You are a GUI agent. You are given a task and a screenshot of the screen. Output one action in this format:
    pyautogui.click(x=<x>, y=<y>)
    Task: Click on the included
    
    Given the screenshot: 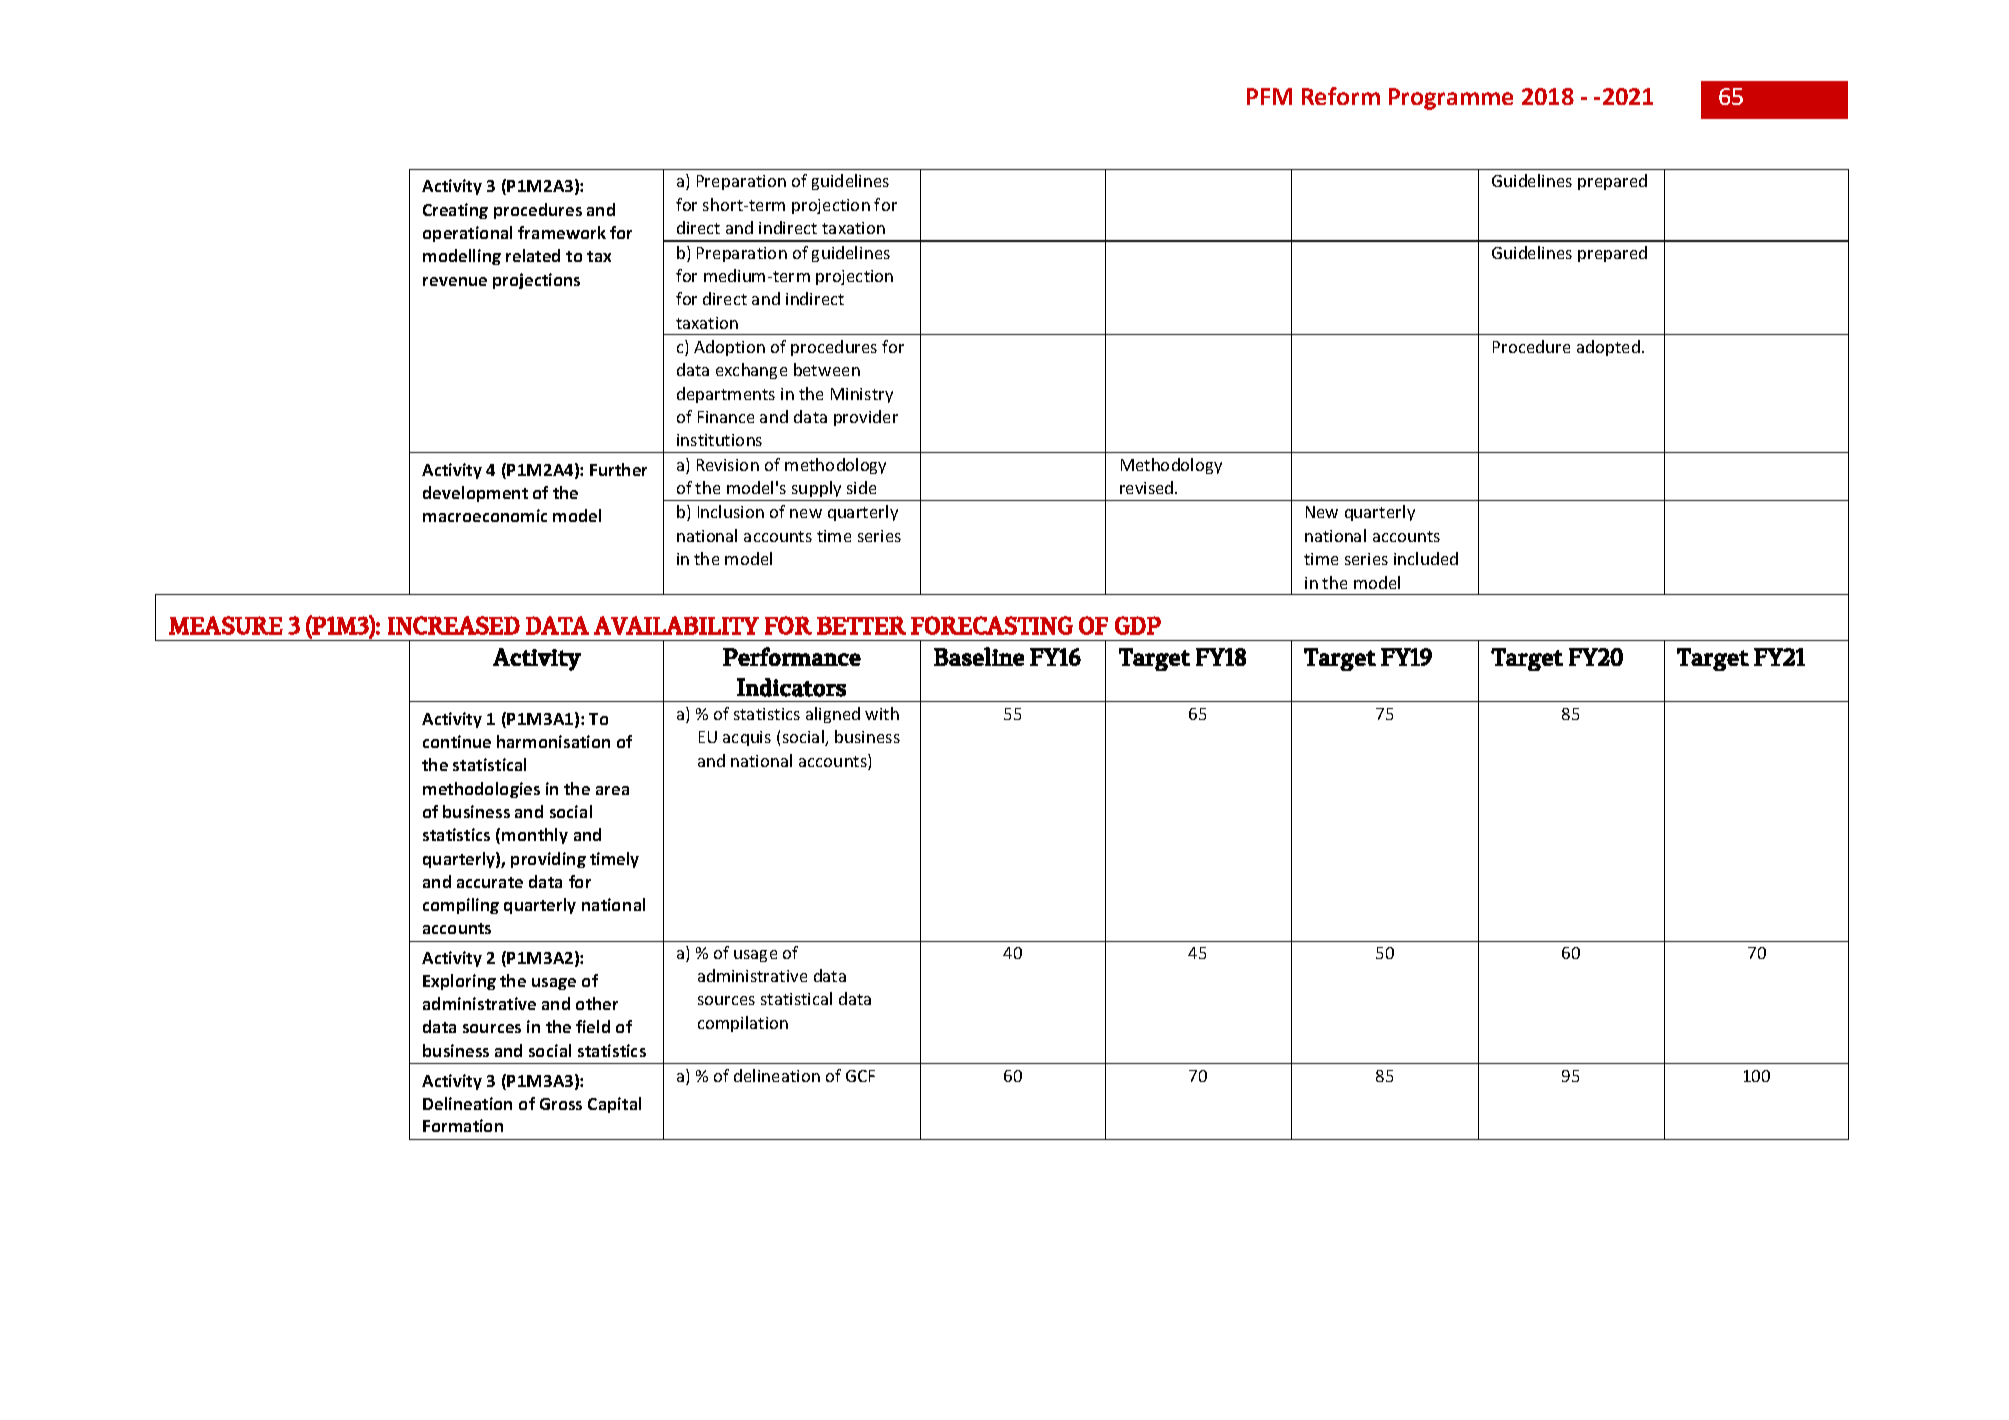 What is the action you would take?
    pyautogui.click(x=1426, y=558)
